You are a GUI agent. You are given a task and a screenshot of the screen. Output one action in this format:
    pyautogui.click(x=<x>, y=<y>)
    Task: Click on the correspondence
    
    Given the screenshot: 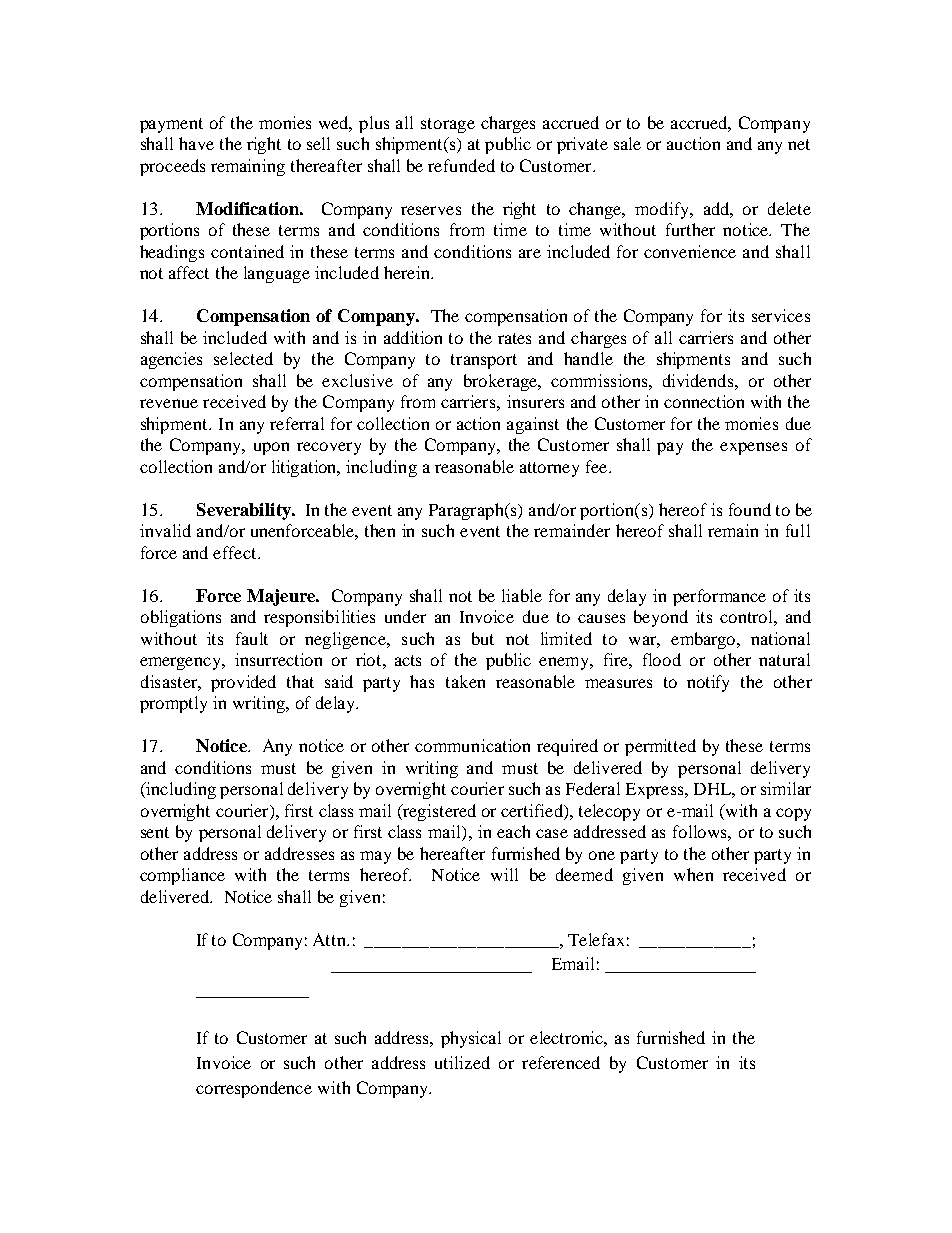 What is the action you would take?
    pyautogui.click(x=254, y=1089)
